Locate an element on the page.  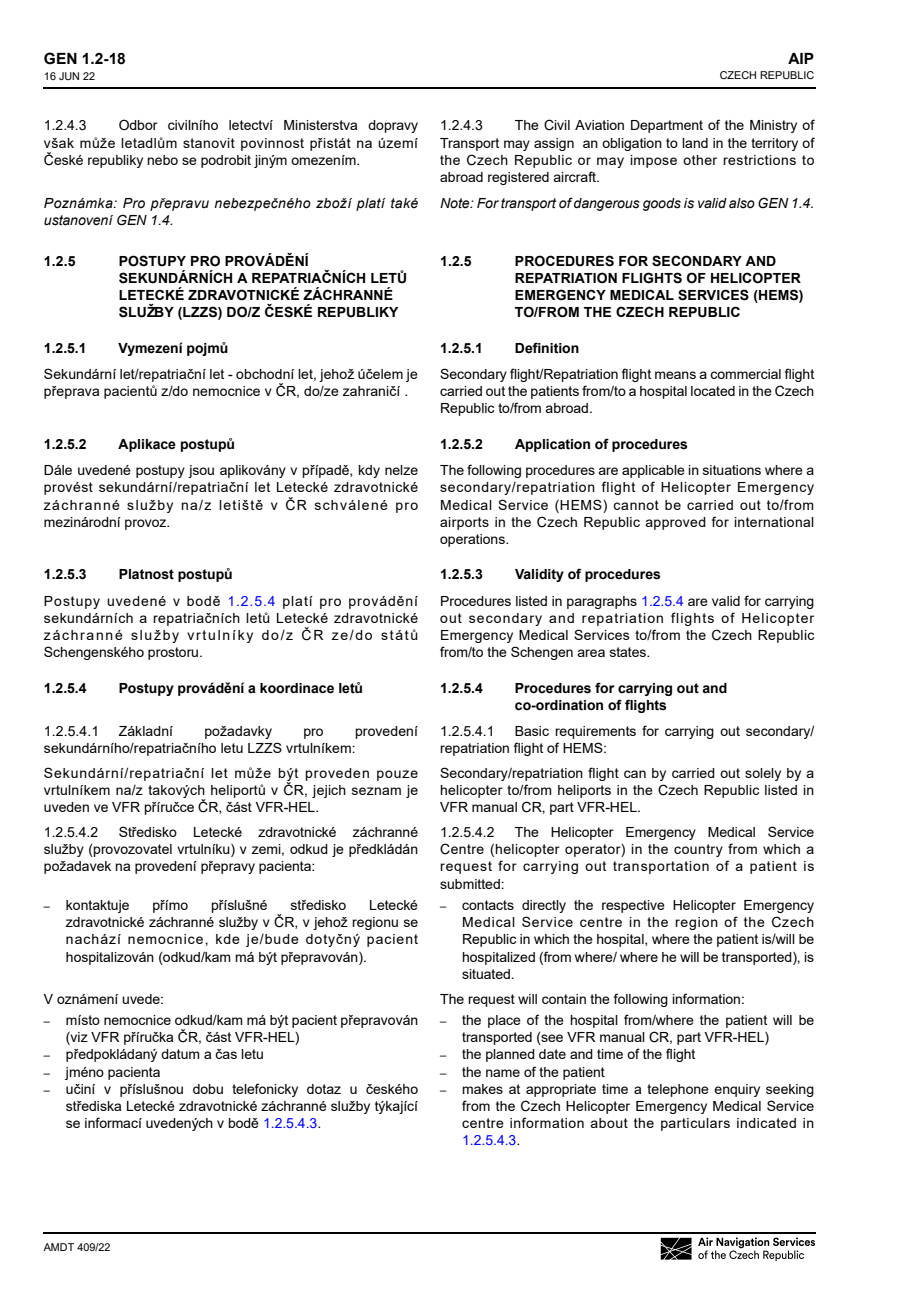
paragraphs is located at coordinates (602, 602).
